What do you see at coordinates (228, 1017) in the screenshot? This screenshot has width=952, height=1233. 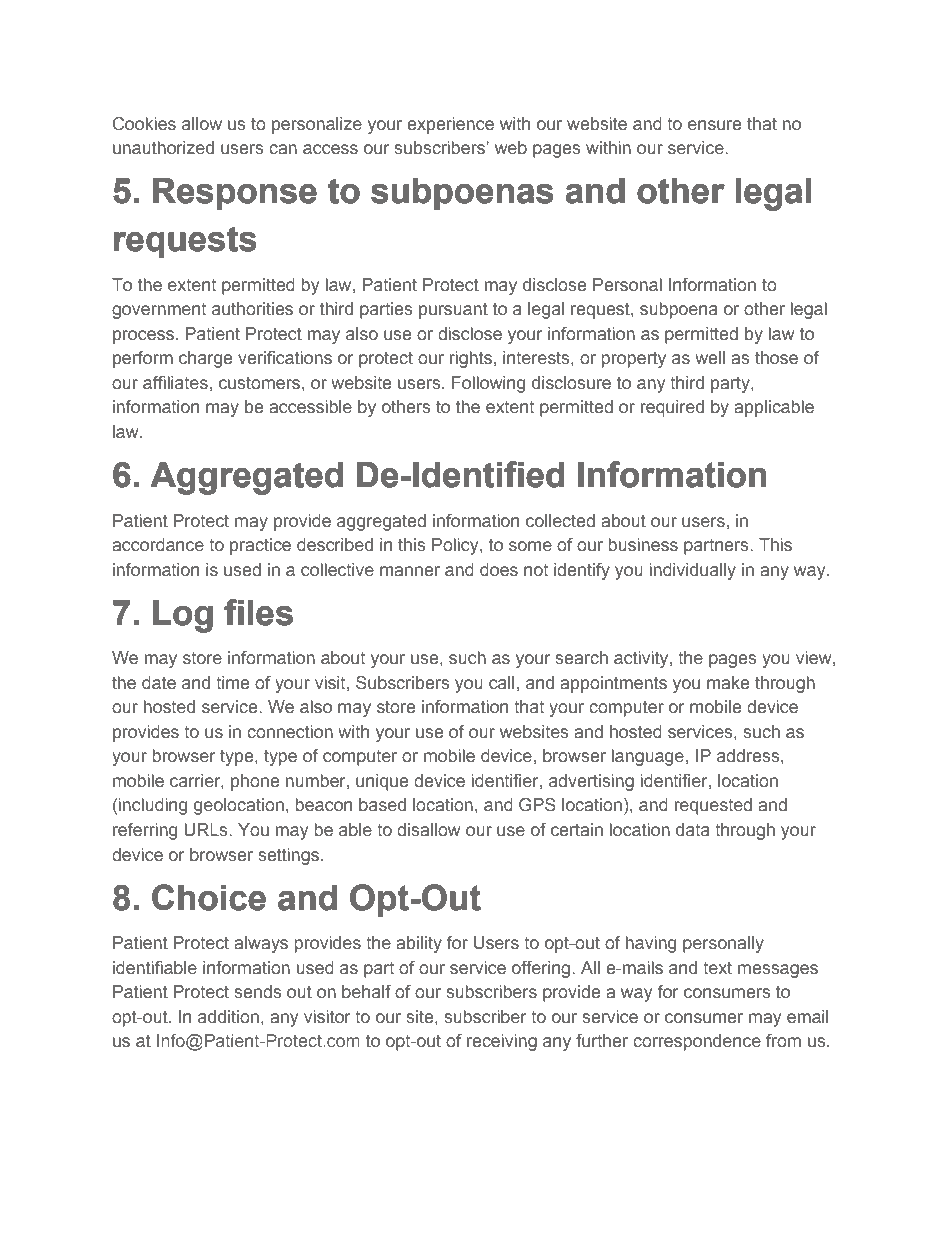 I see `addition` at bounding box center [228, 1017].
